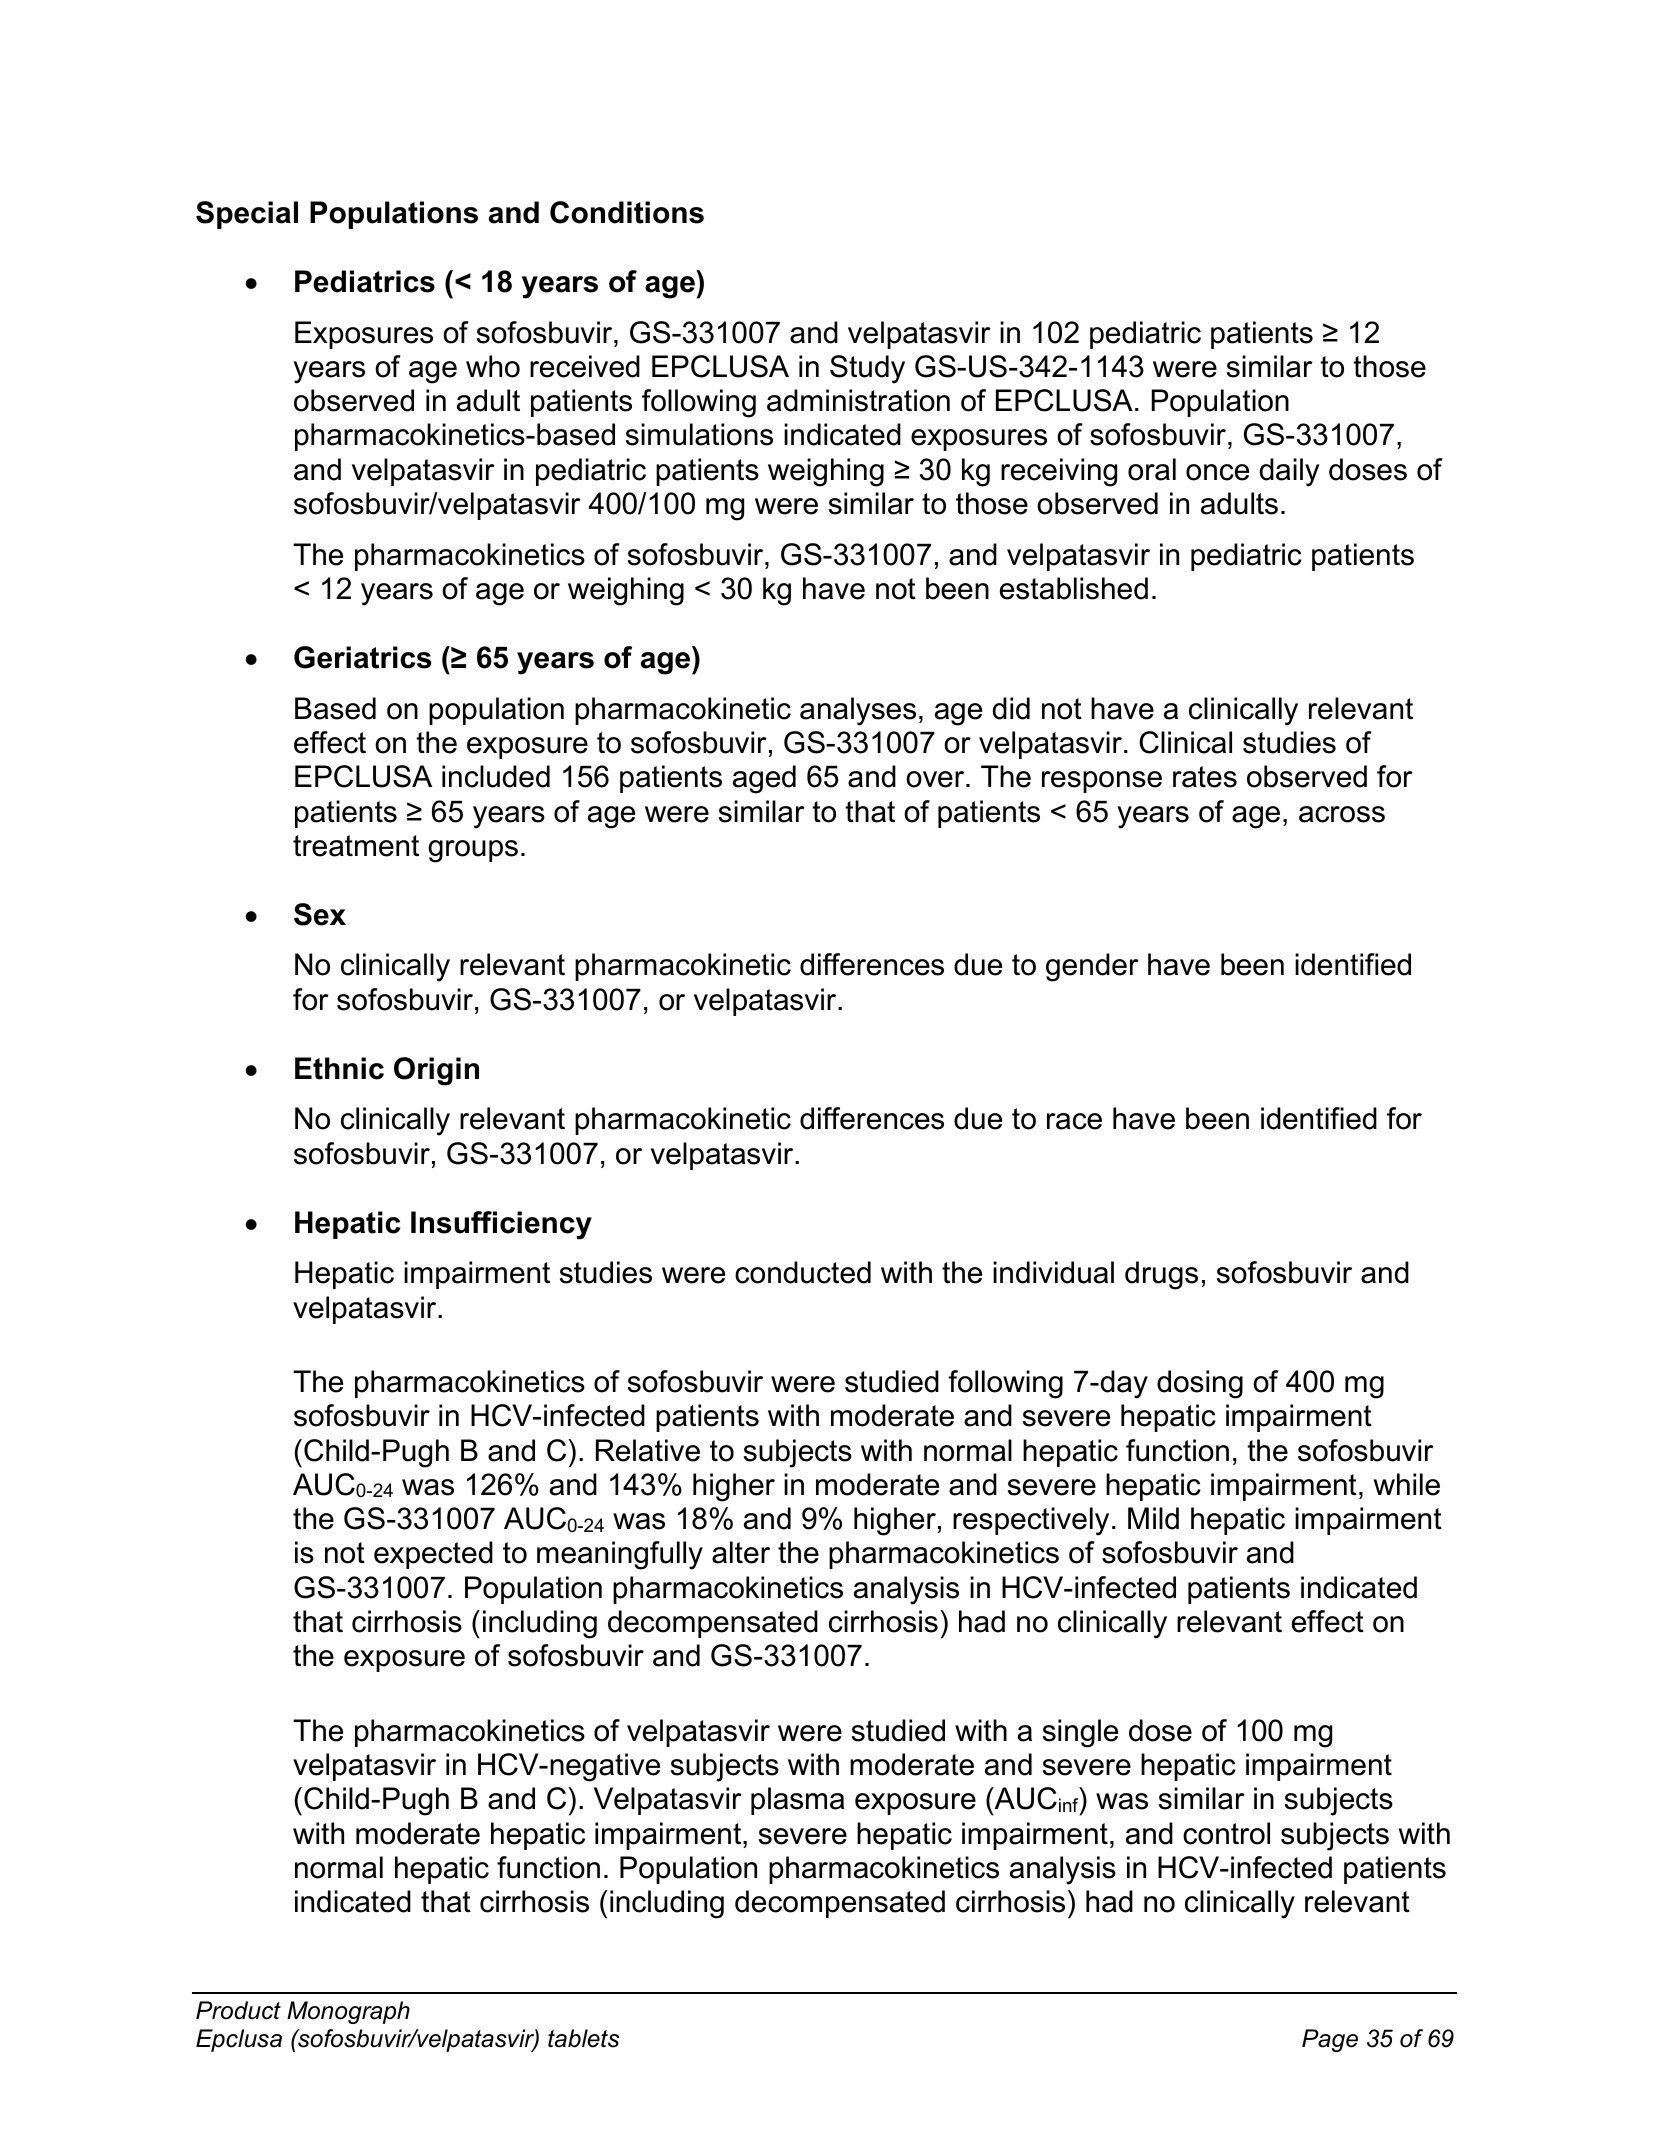 This document has height=2150, width=1661. What do you see at coordinates (803, 1272) in the document?
I see `conducted` at bounding box center [803, 1272].
